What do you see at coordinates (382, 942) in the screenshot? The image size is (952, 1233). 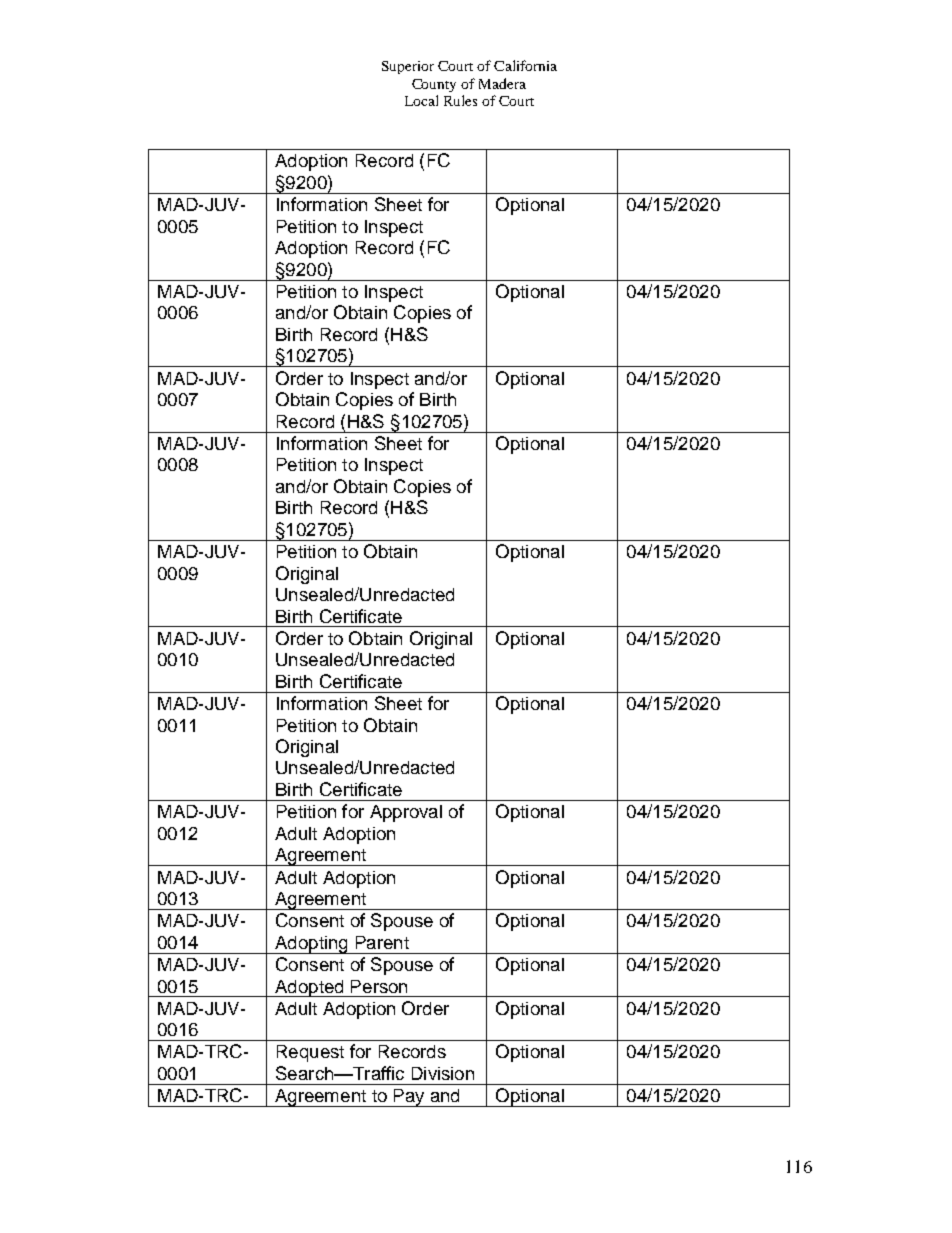 I see `Parent` at bounding box center [382, 942].
